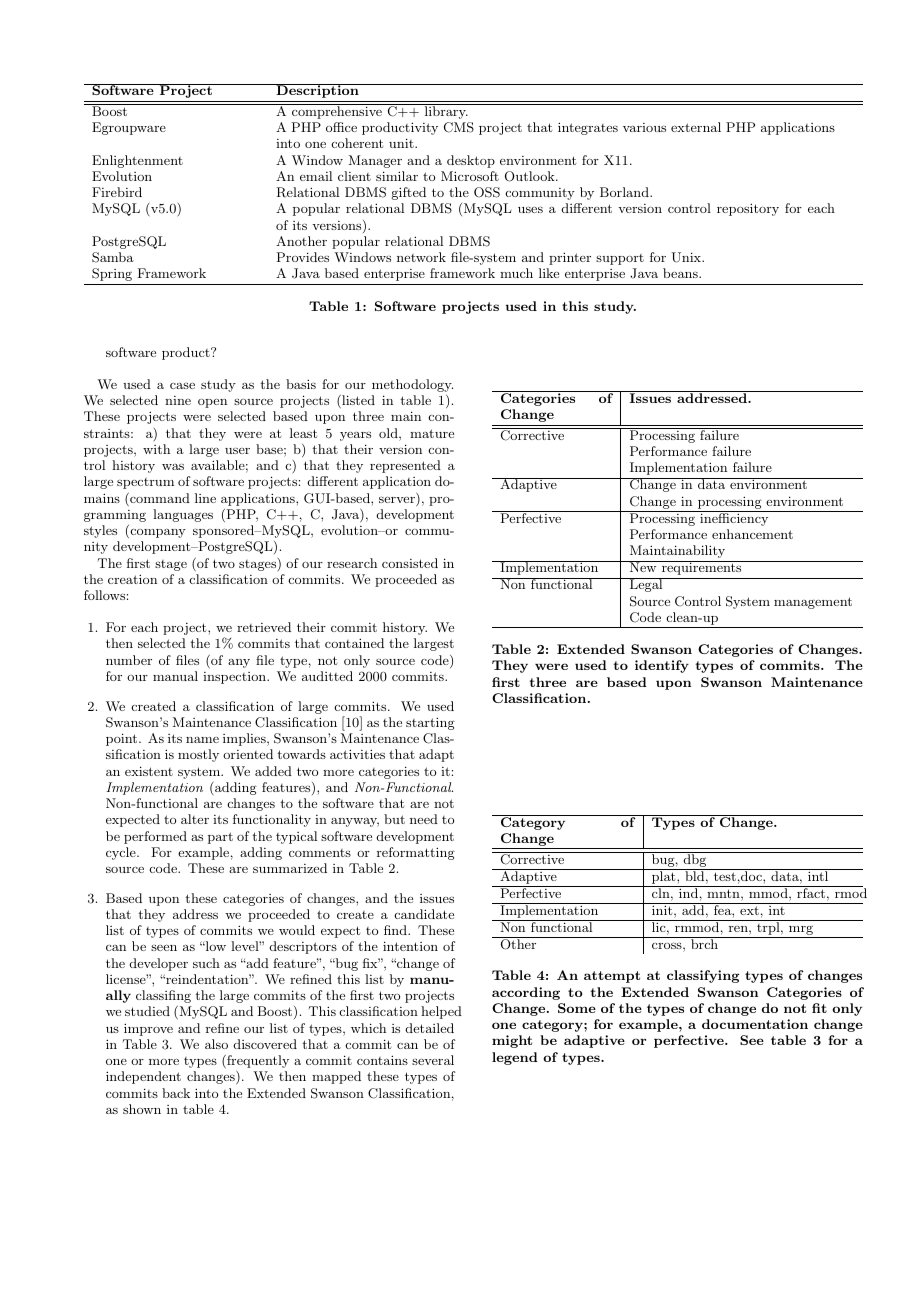  I want to click on mature, so click(432, 433).
